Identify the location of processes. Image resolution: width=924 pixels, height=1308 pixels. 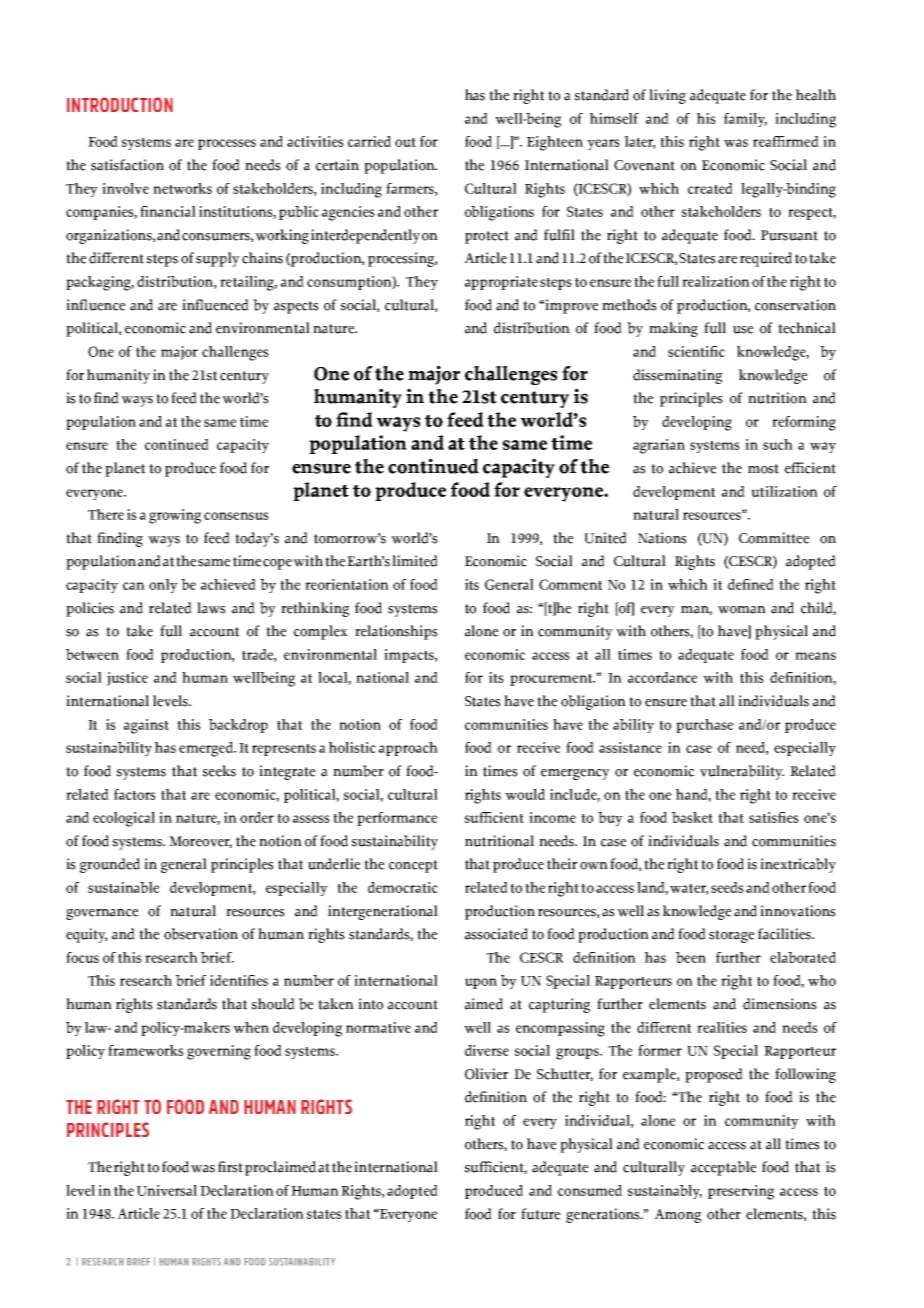
(227, 144).
